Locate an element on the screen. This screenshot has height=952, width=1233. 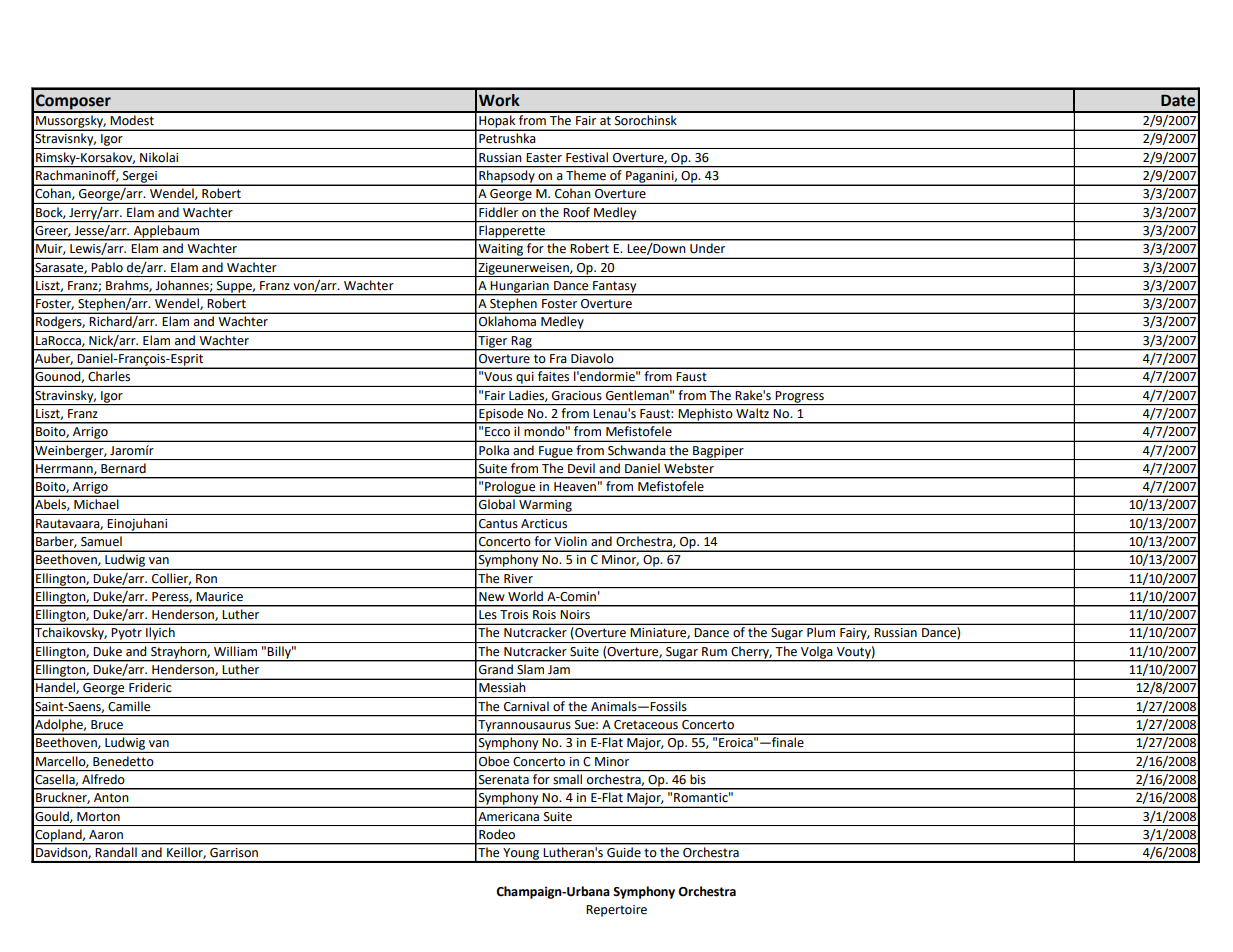
Nikolai is located at coordinates (159, 157).
